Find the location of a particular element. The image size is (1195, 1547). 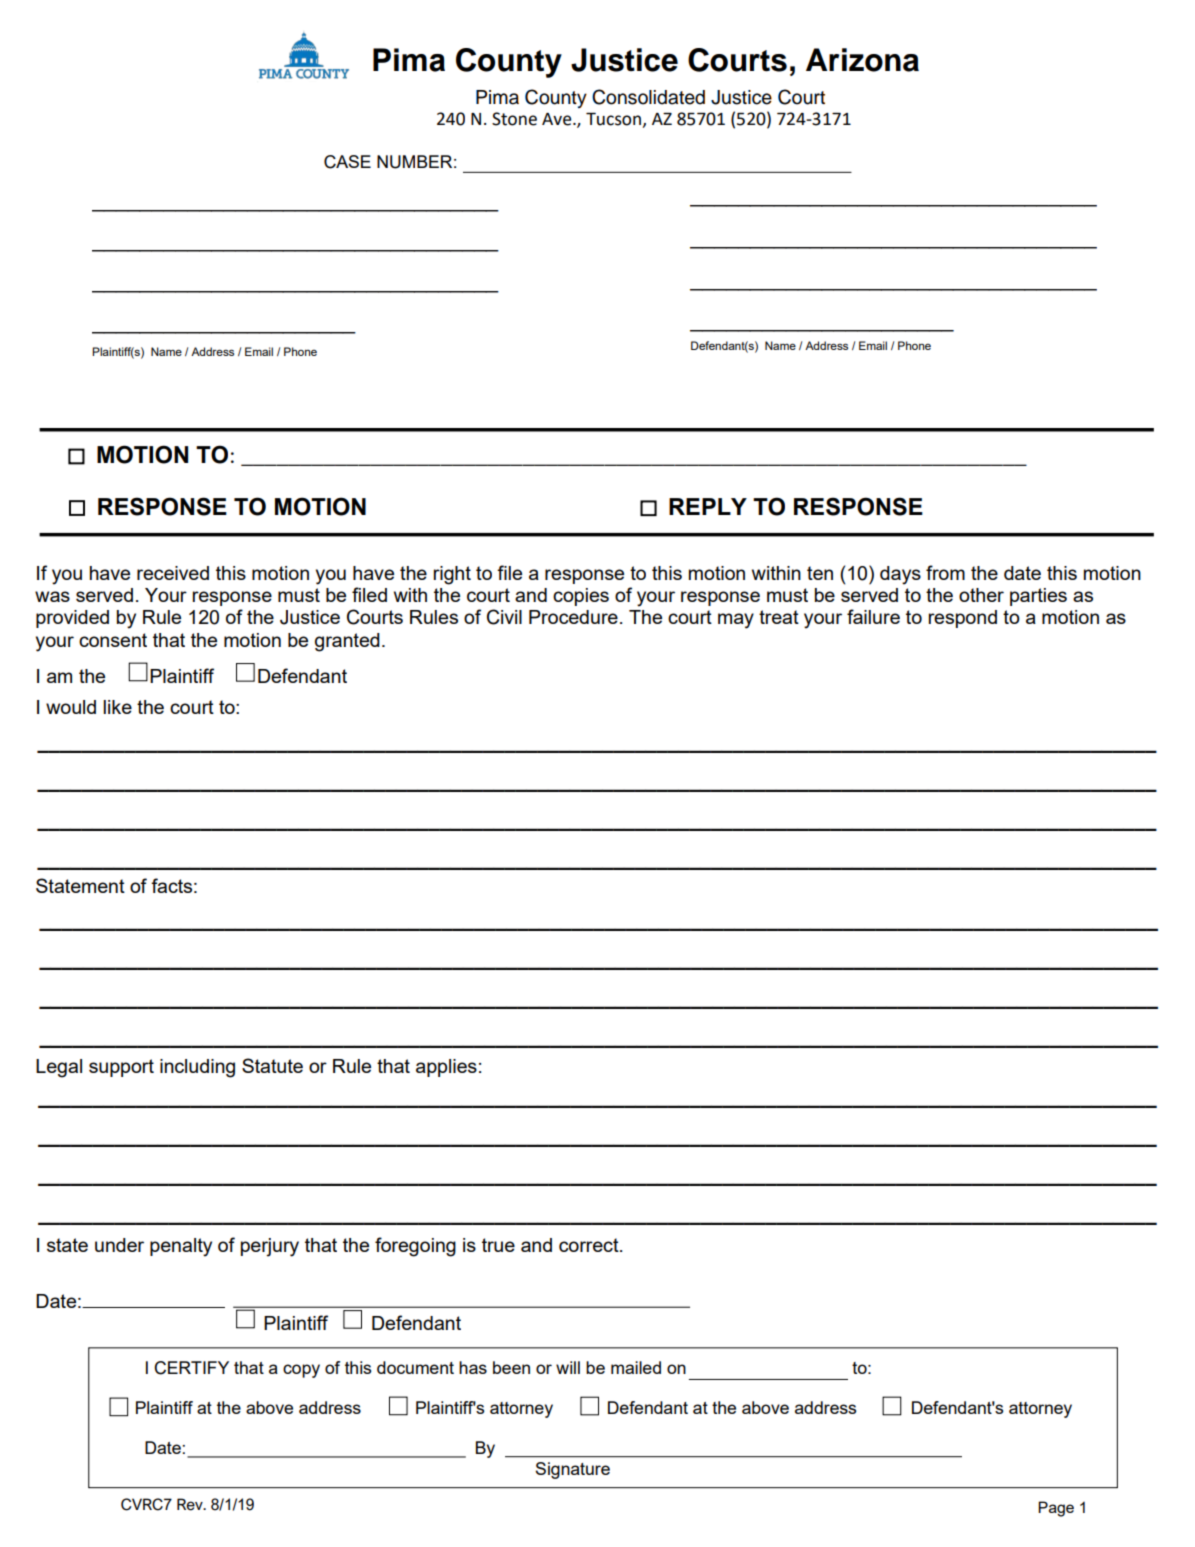

from is located at coordinates (945, 572).
